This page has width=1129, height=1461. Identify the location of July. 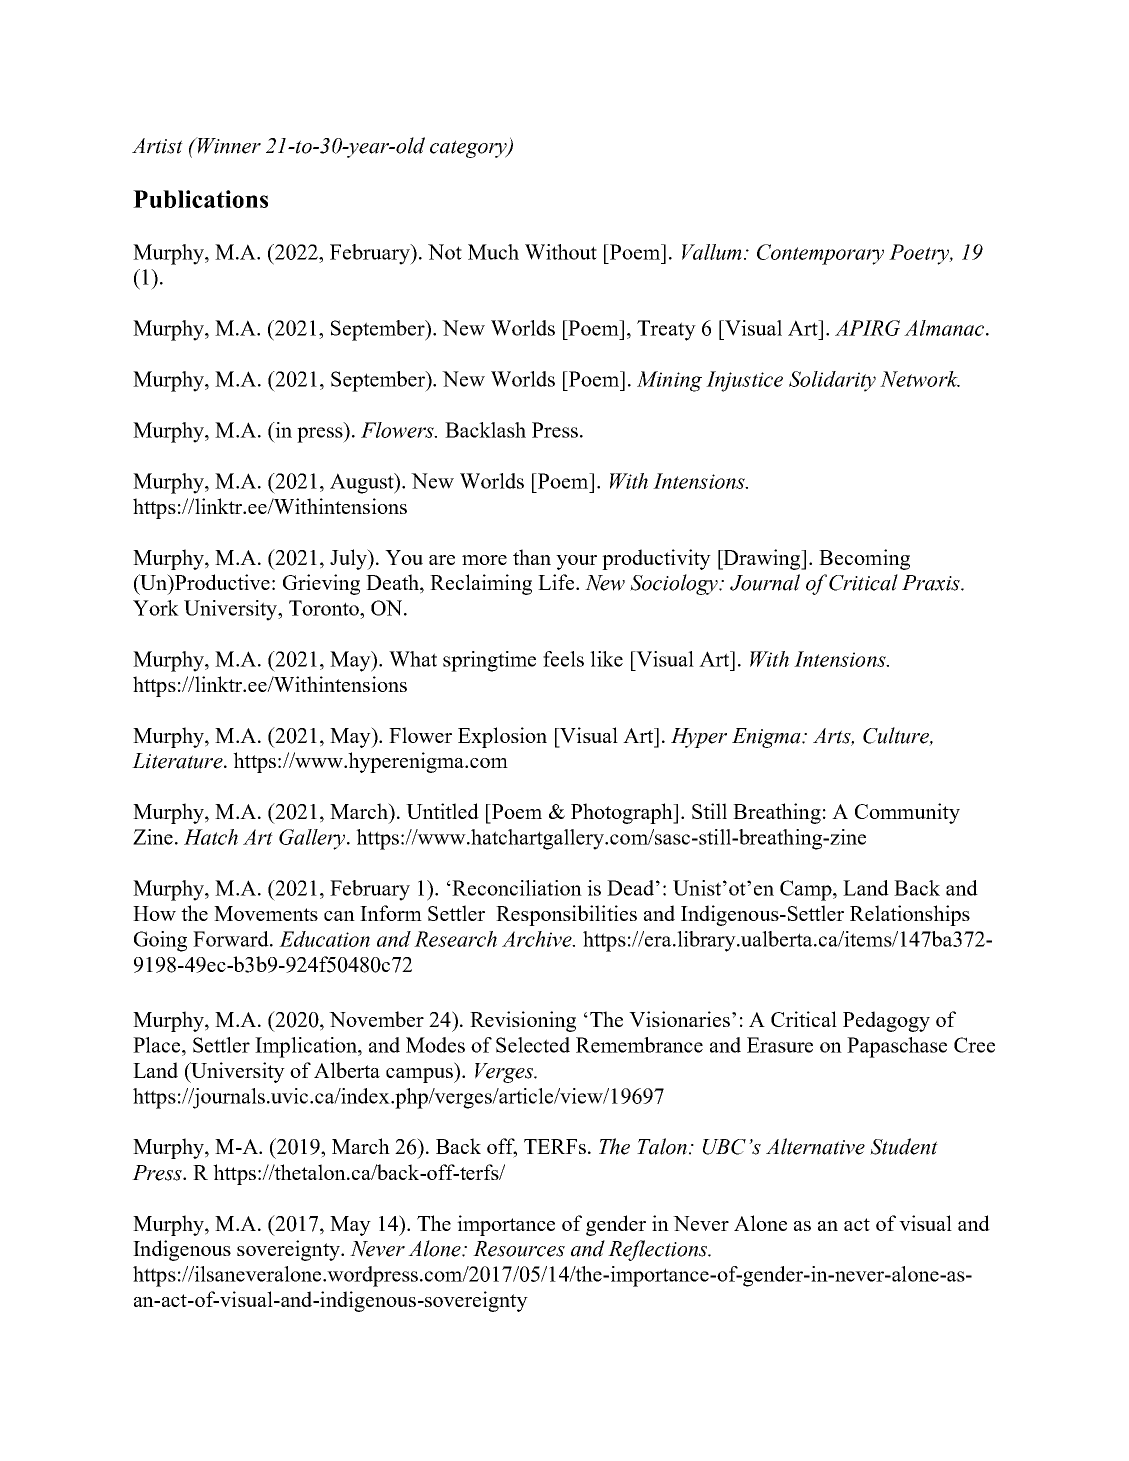
(349, 559).
